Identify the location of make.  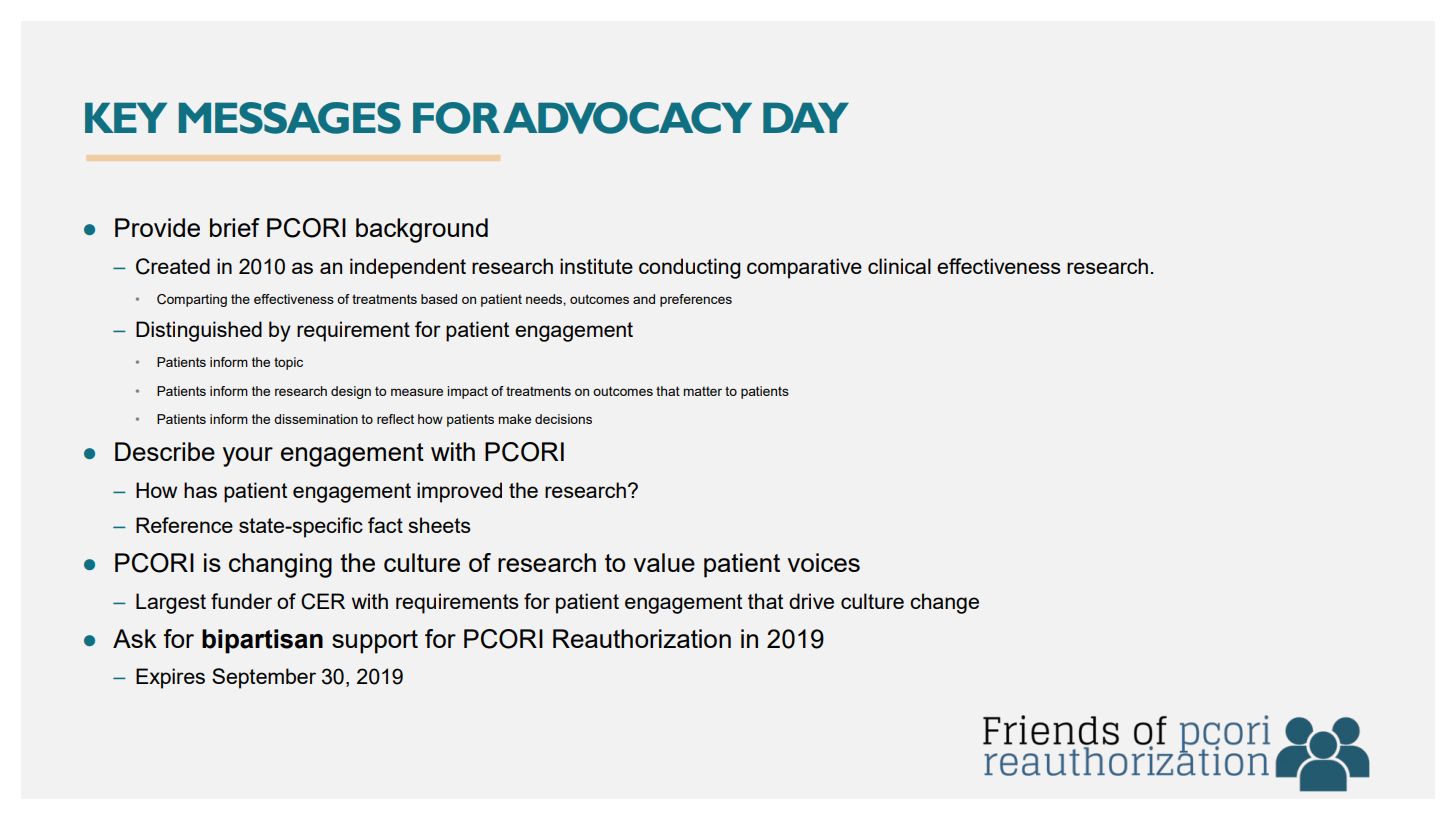
(514, 419).
